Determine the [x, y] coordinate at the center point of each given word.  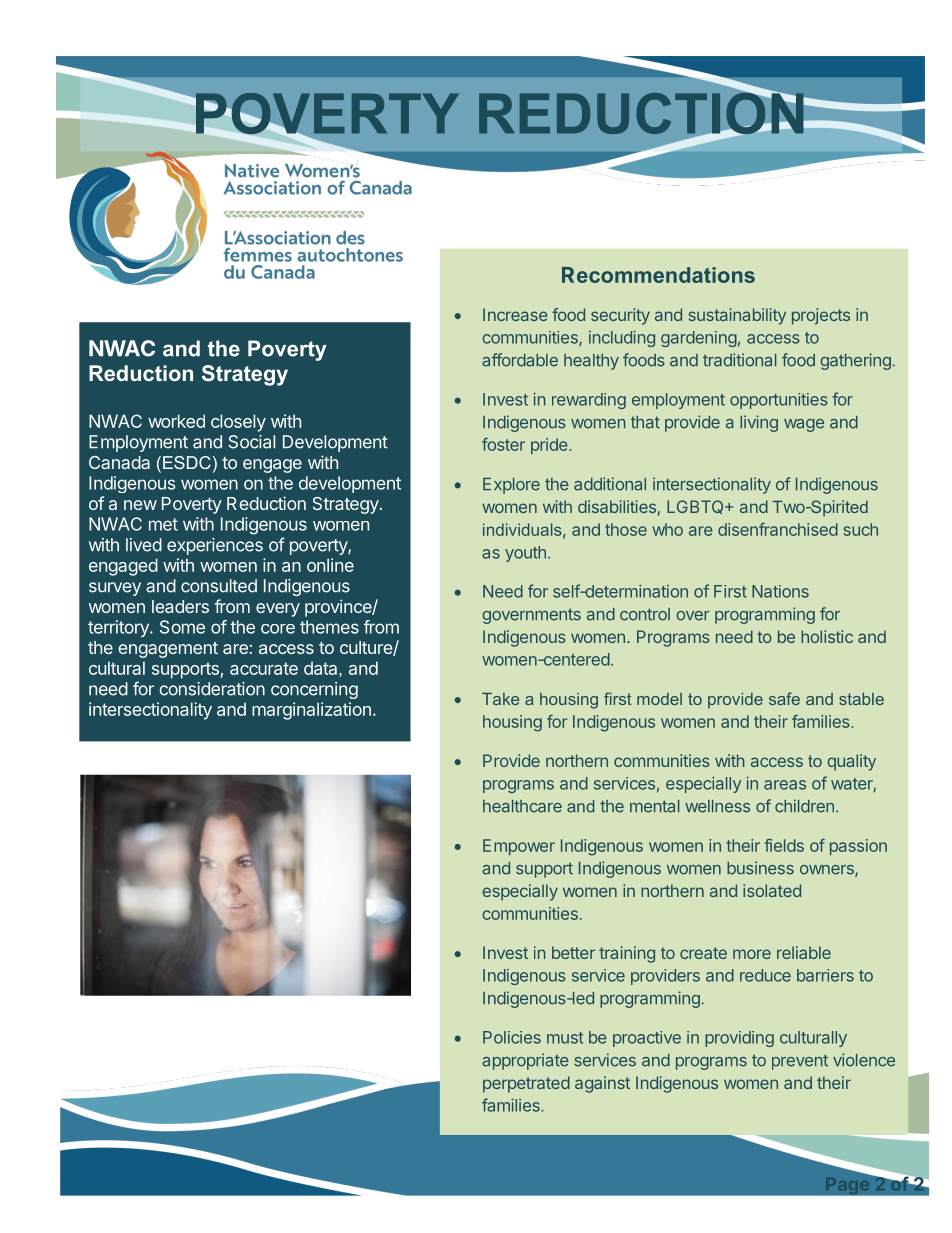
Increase [515, 314]
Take [500, 699]
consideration [212, 689]
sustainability [737, 316]
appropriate [525, 1061]
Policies [512, 1037]
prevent [800, 1062]
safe [784, 698]
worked [176, 421]
